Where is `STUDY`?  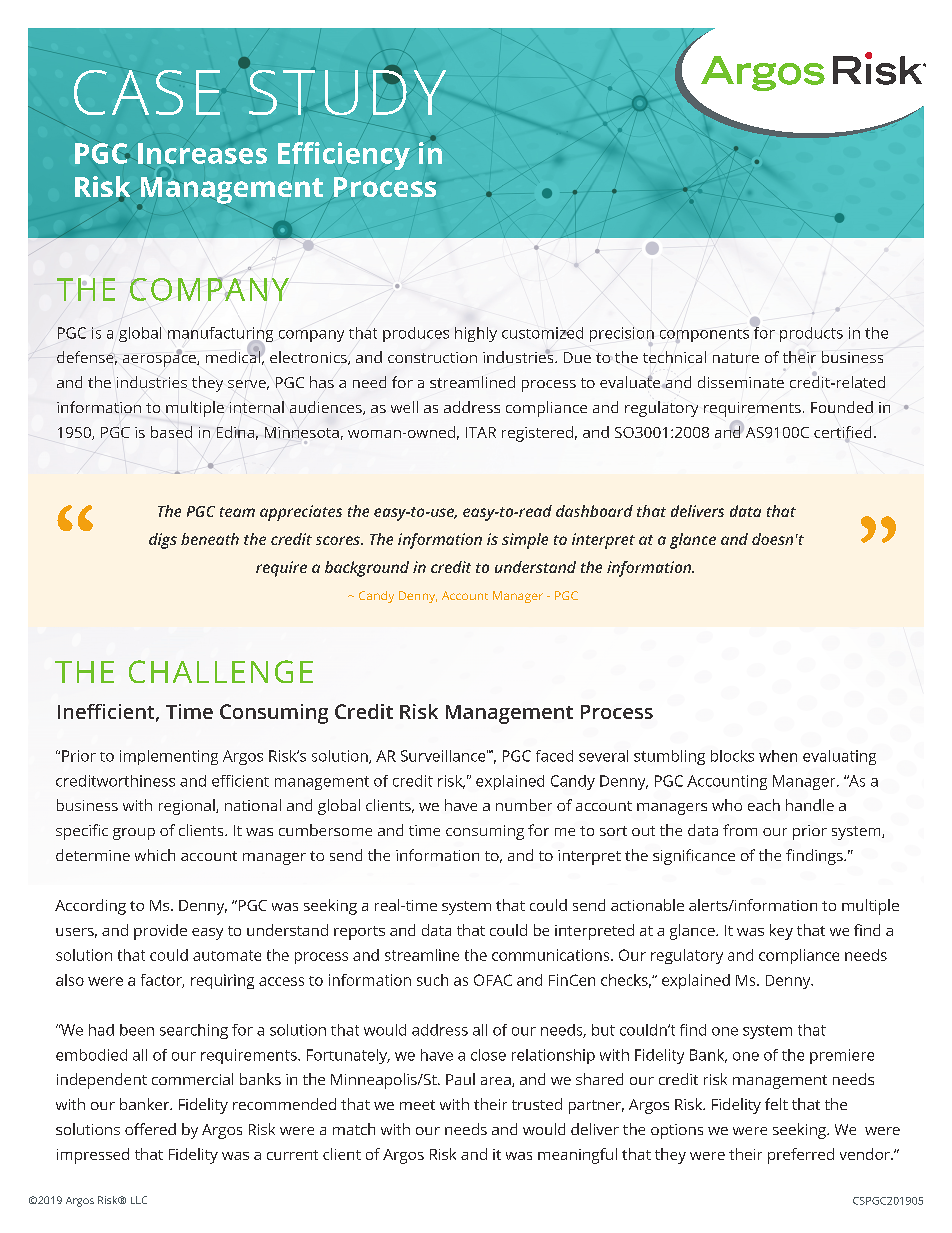
STUDY is located at coordinates (346, 91).
